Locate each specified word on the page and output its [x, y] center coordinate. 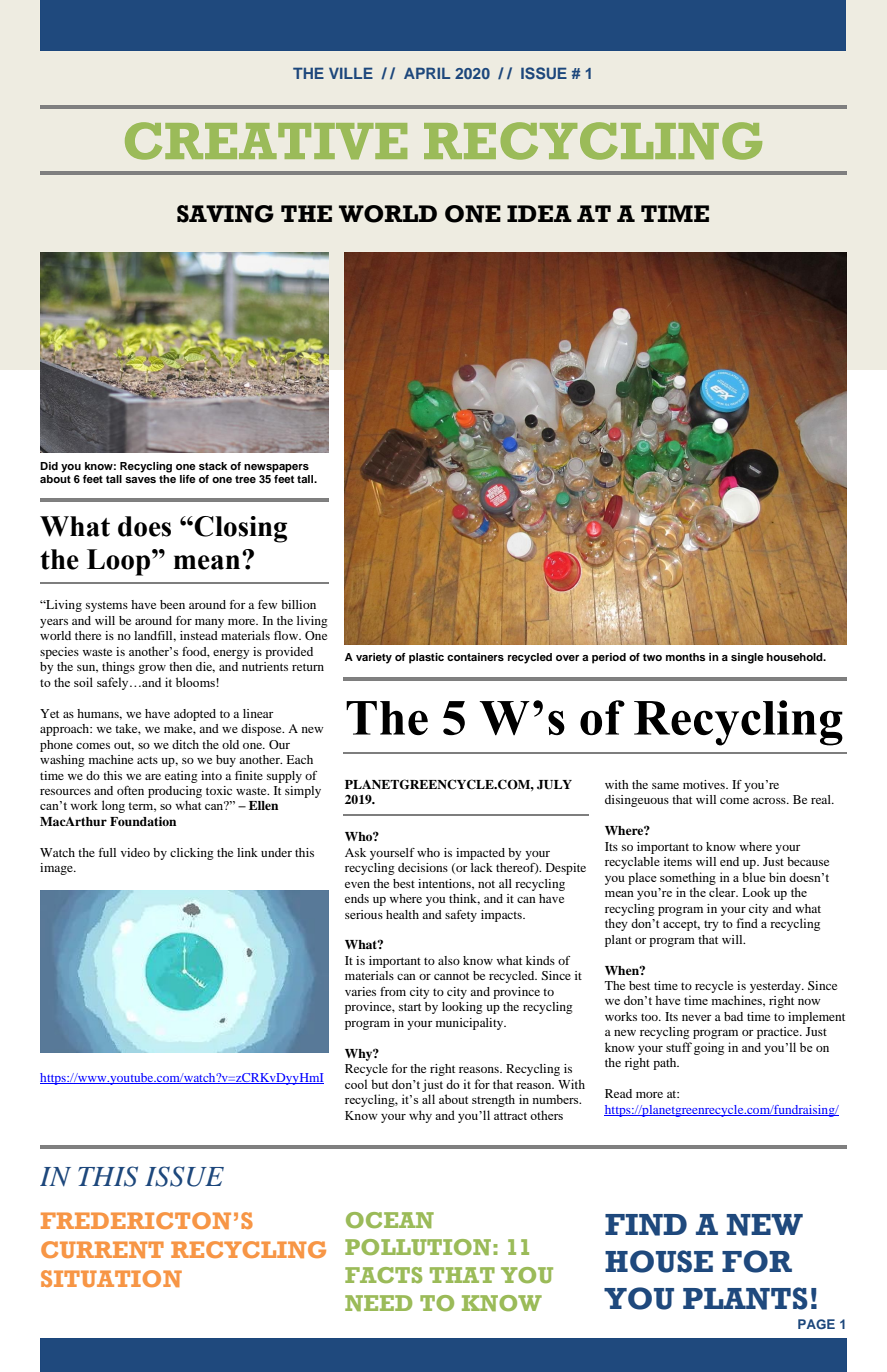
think [464, 899]
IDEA [539, 213]
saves [140, 480]
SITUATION [111, 1278]
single [747, 658]
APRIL [427, 73]
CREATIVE [266, 141]
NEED [378, 1303]
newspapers [276, 468]
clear [723, 892]
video [135, 852]
